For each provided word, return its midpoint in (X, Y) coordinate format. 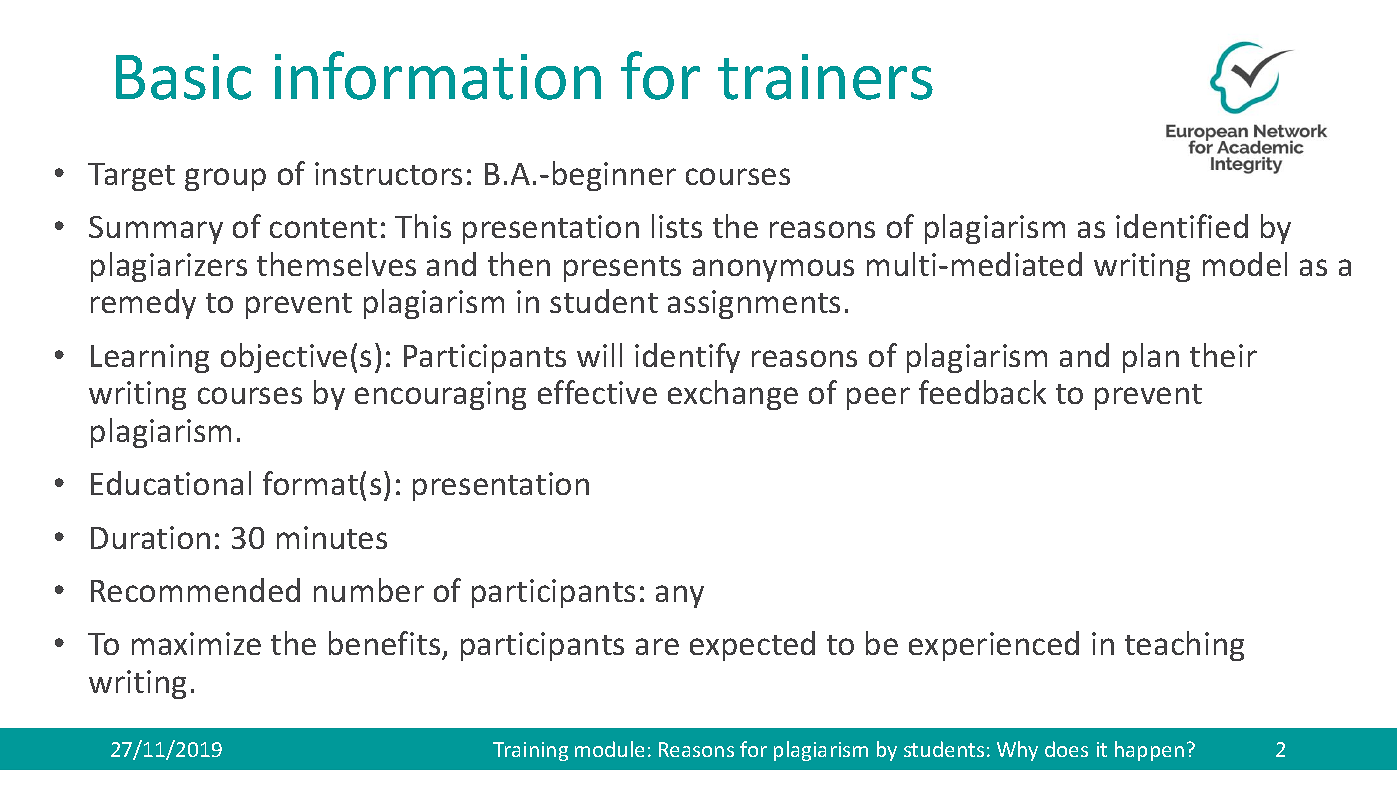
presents (622, 269)
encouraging (440, 395)
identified (1182, 226)
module (609, 749)
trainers (825, 77)
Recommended (195, 590)
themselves (336, 264)
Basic (183, 77)
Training (530, 751)
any (680, 596)
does (1066, 749)
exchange (733, 395)
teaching (1184, 646)
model (1245, 264)
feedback (982, 392)
